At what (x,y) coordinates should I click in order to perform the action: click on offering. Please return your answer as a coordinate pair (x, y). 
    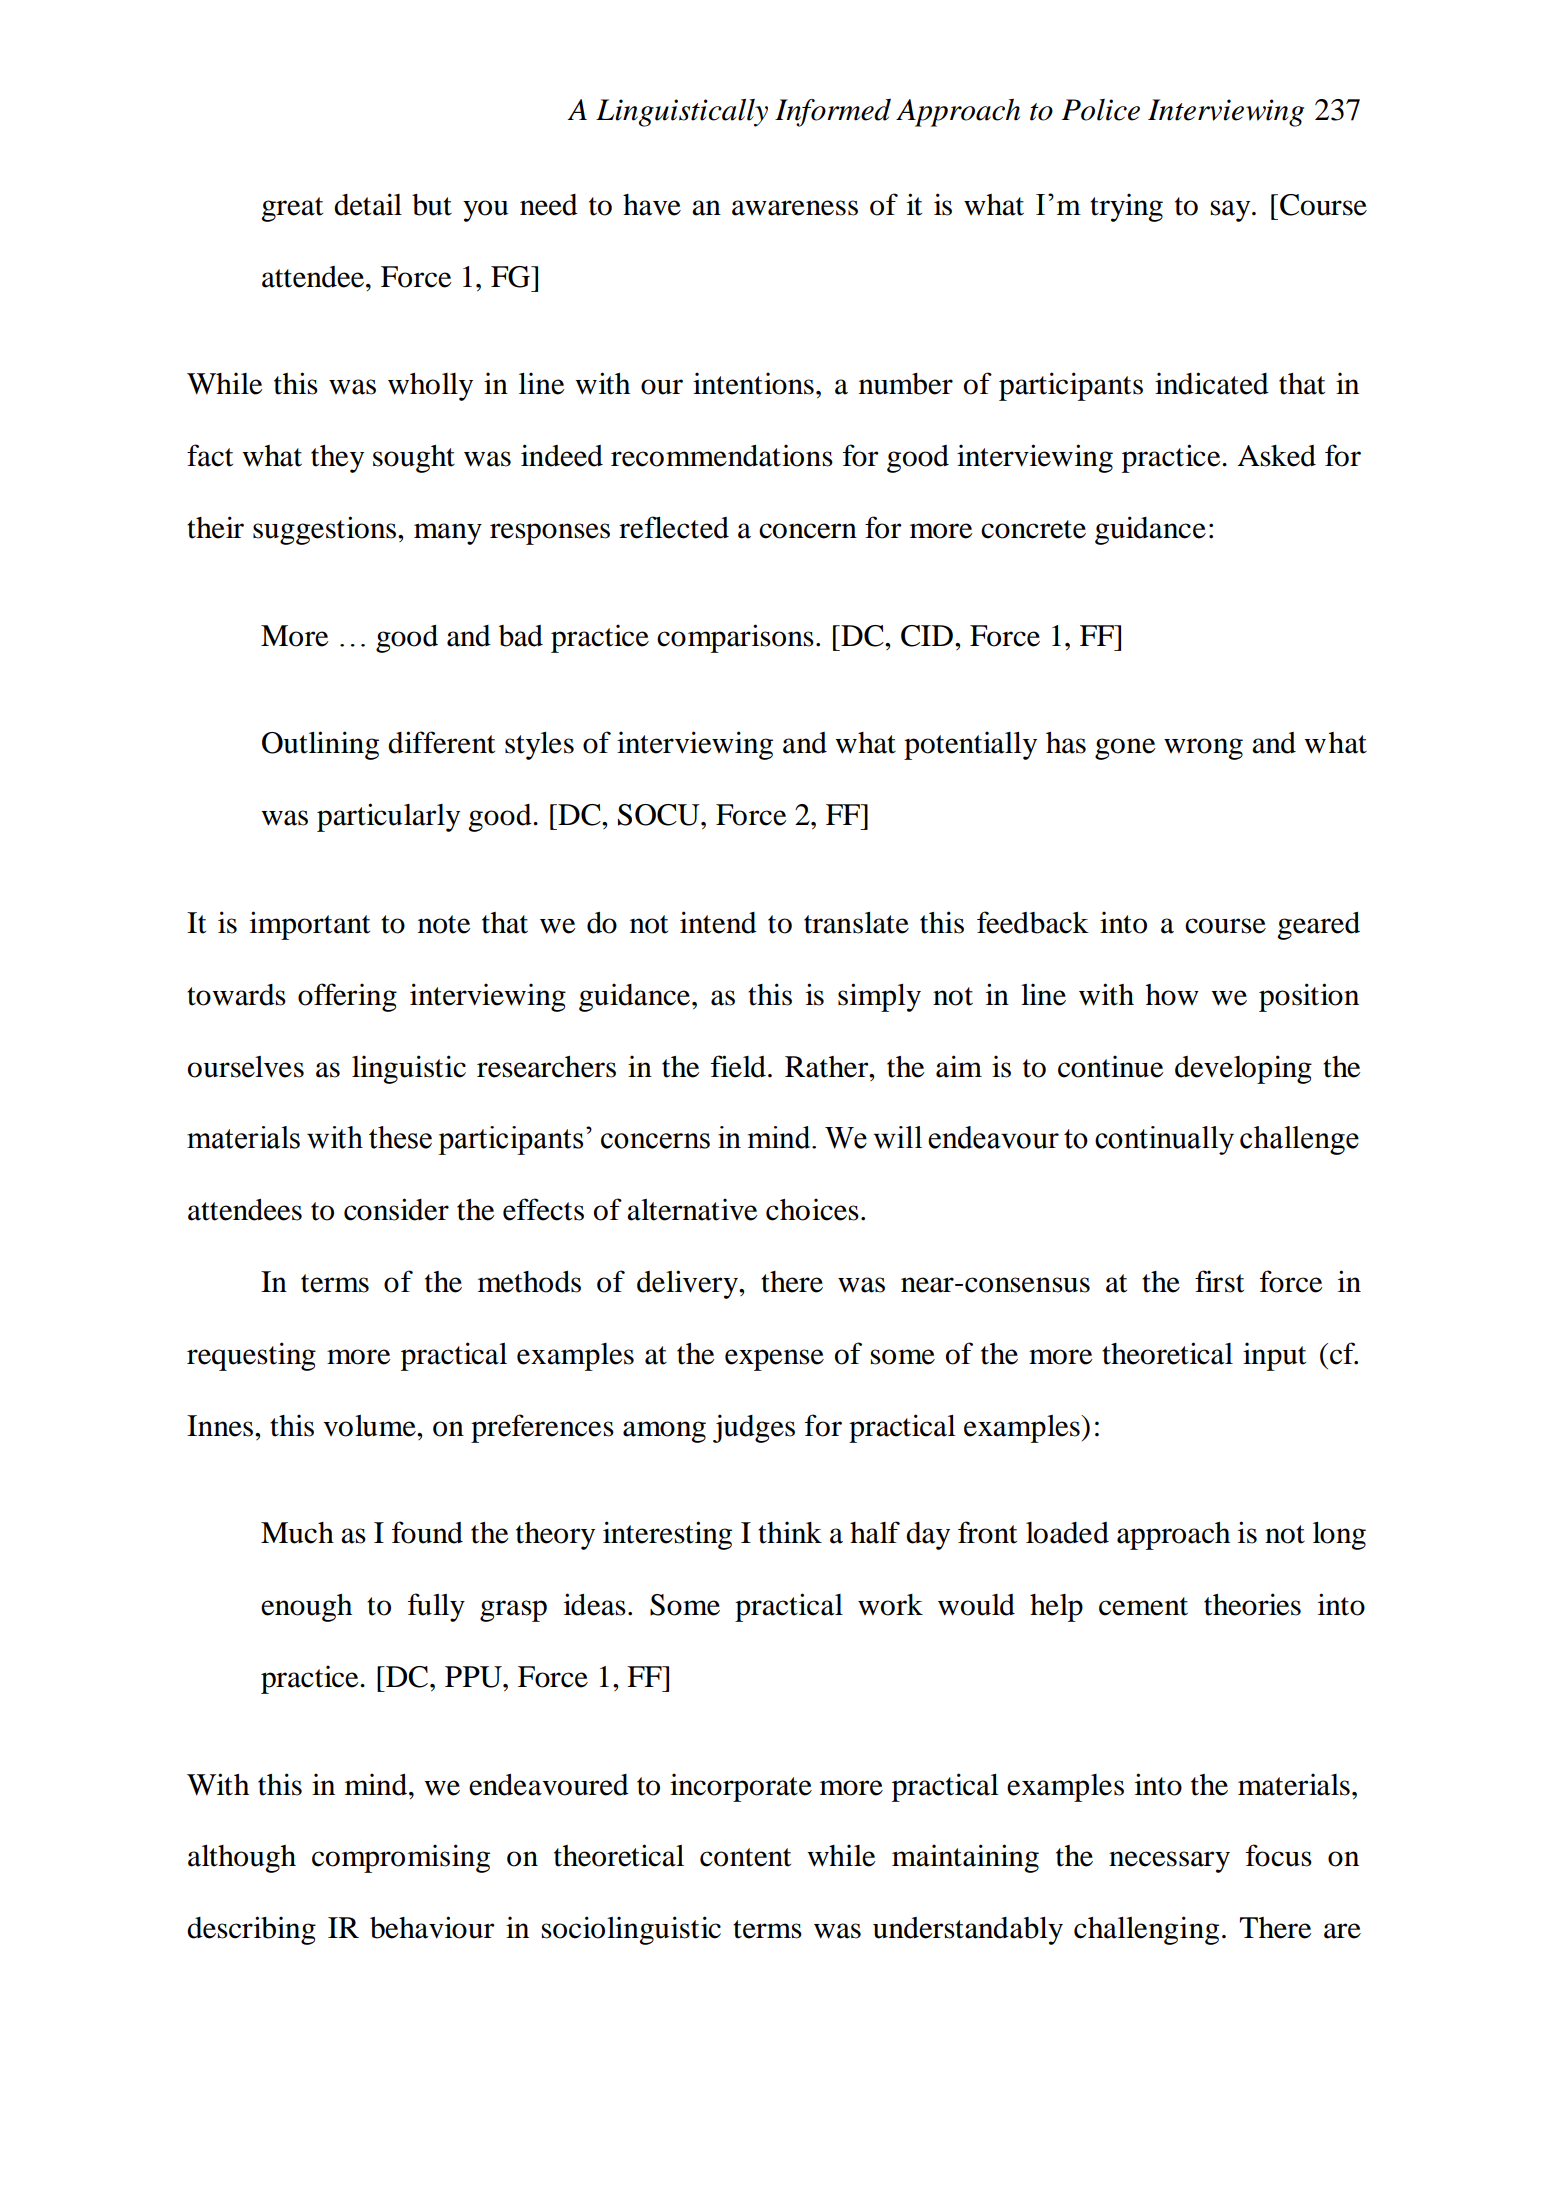
    Looking at the image, I should click on (347, 997).
